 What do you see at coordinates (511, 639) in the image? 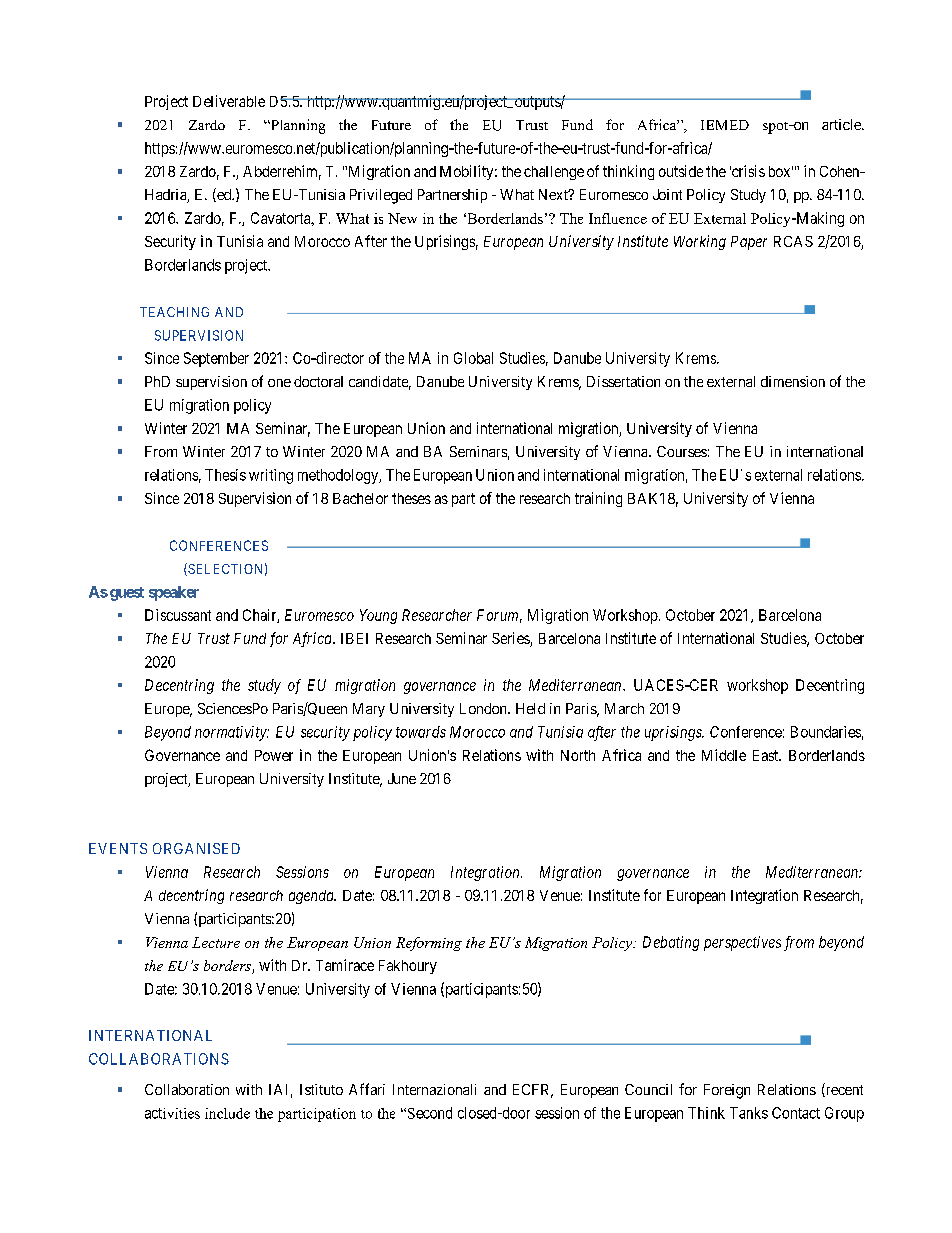
I see `Series` at bounding box center [511, 639].
